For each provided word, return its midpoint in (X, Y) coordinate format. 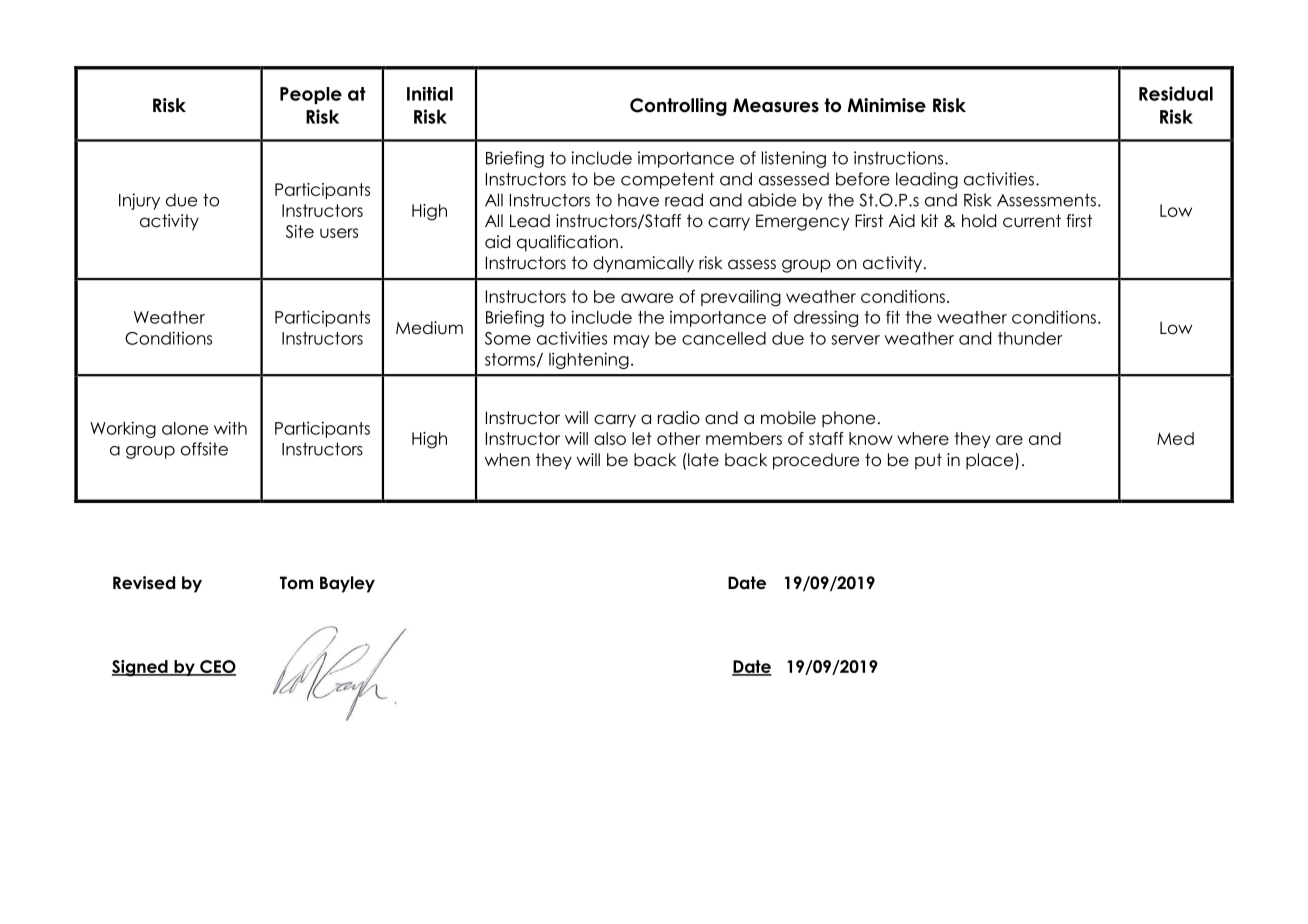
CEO (217, 667)
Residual (1176, 93)
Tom (296, 583)
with (230, 428)
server (855, 340)
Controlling (678, 107)
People (311, 95)
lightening (589, 360)
